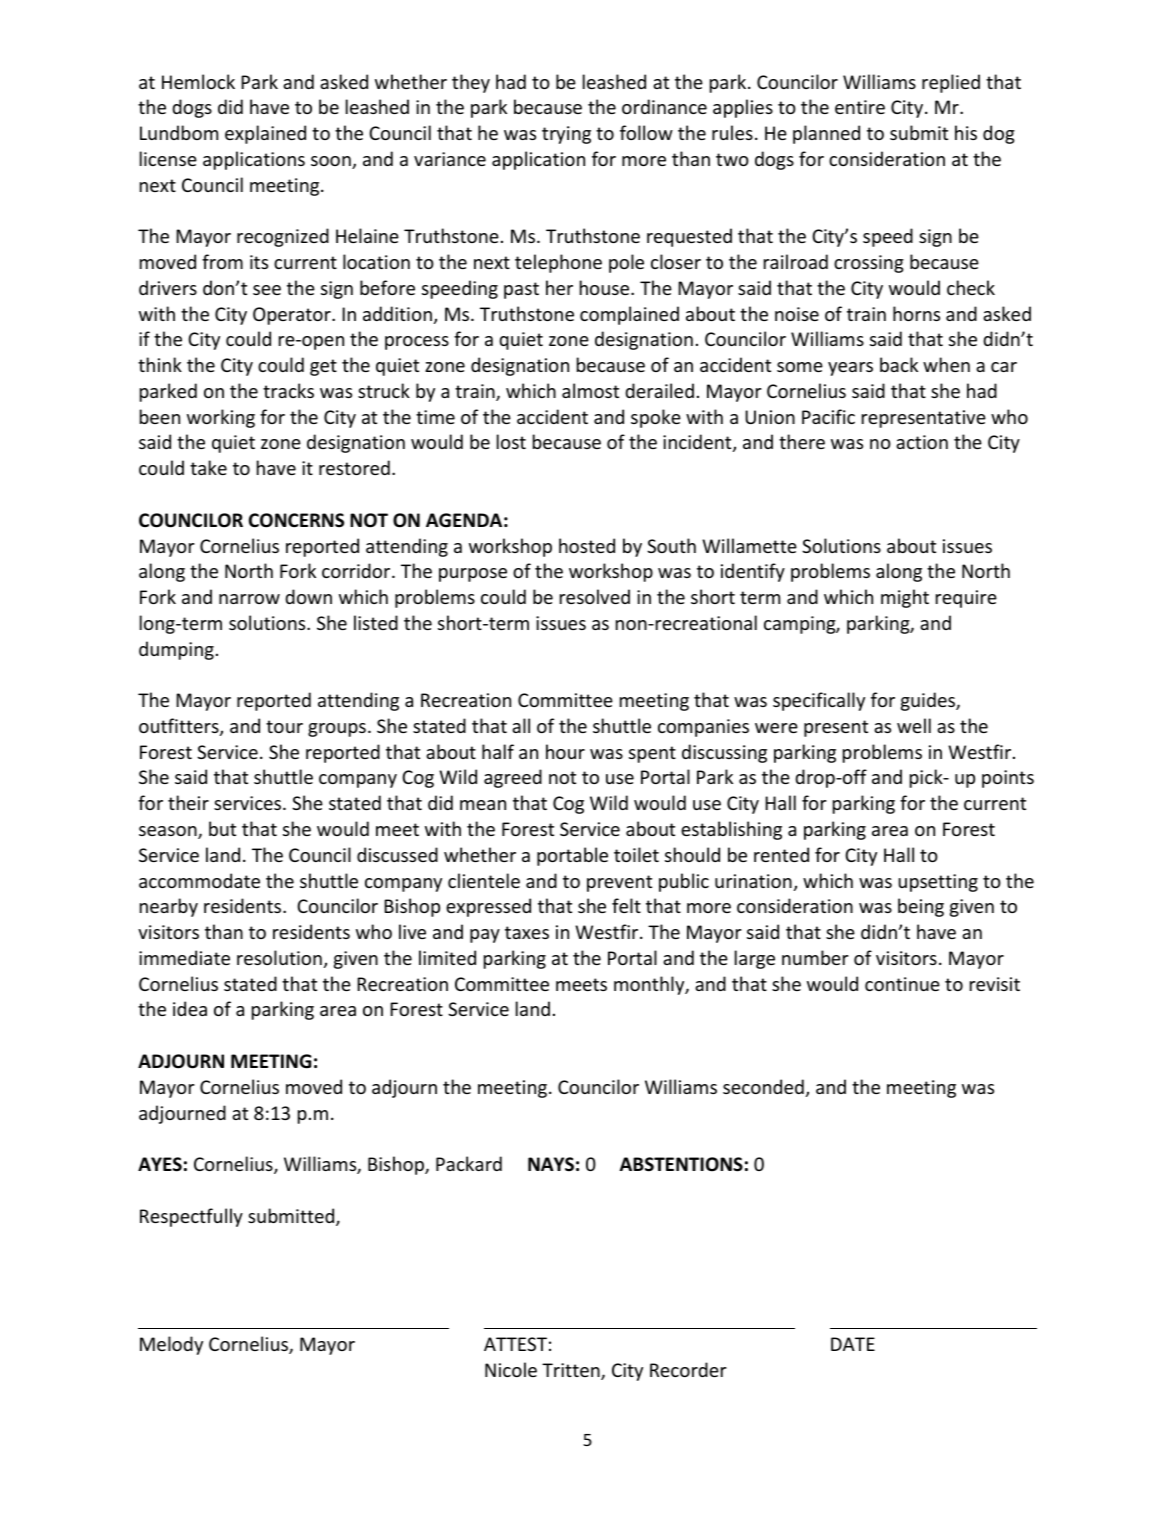 The image size is (1175, 1520). Describe the element at coordinates (527, 932) in the document. I see `taxes` at that location.
